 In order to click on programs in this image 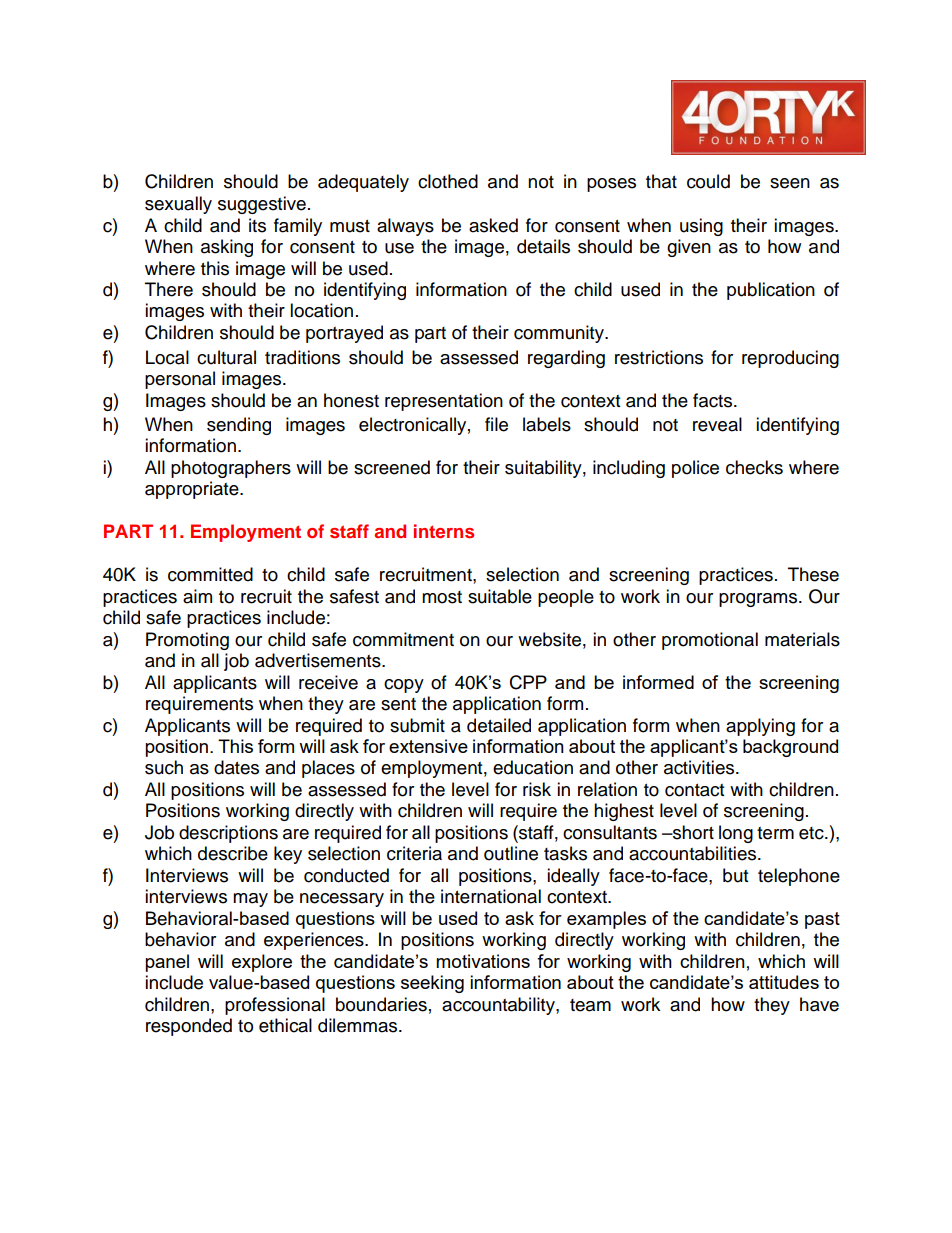, I will do `click(759, 600)`.
